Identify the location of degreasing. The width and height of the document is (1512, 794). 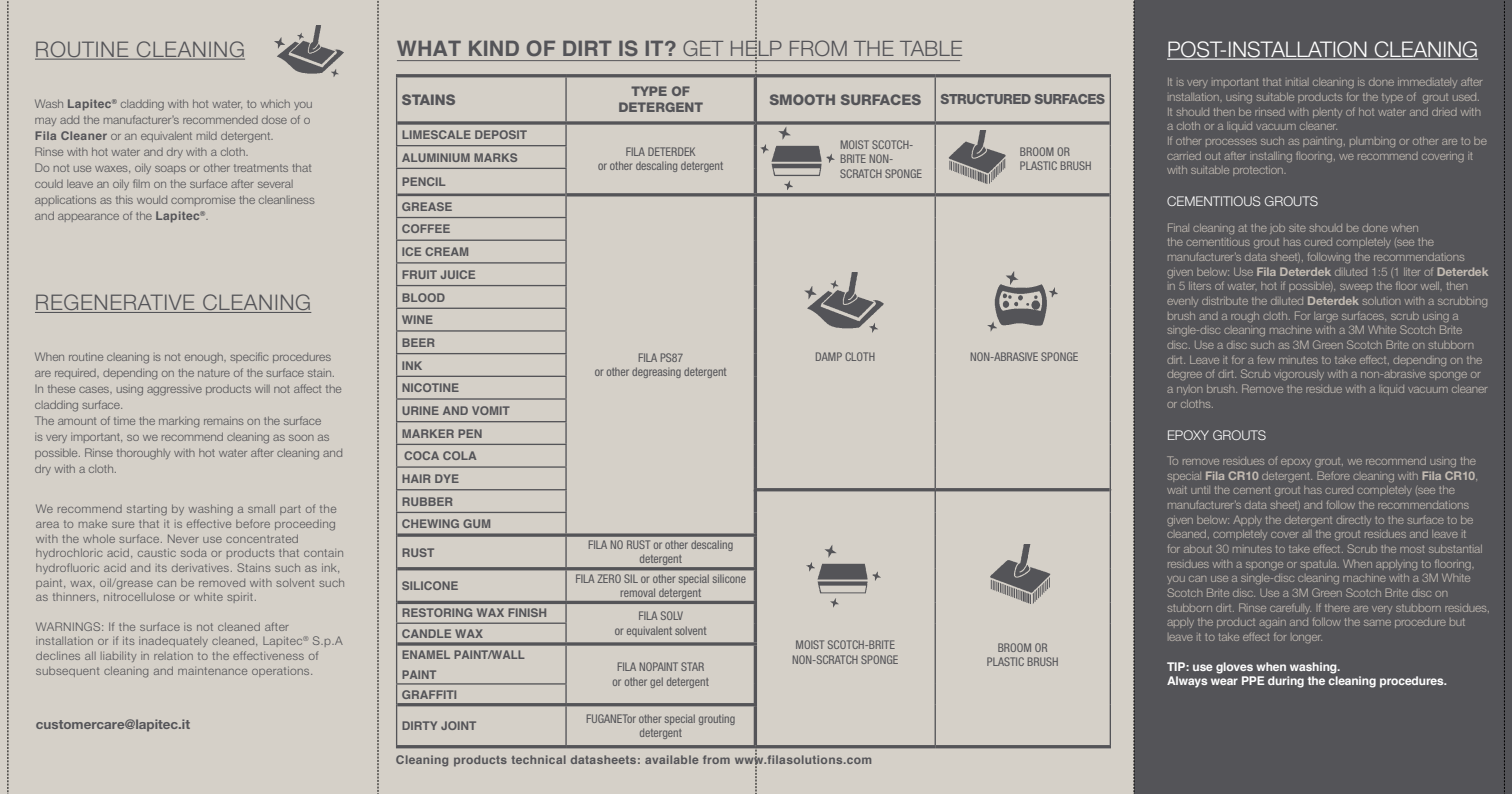
(656, 372).
